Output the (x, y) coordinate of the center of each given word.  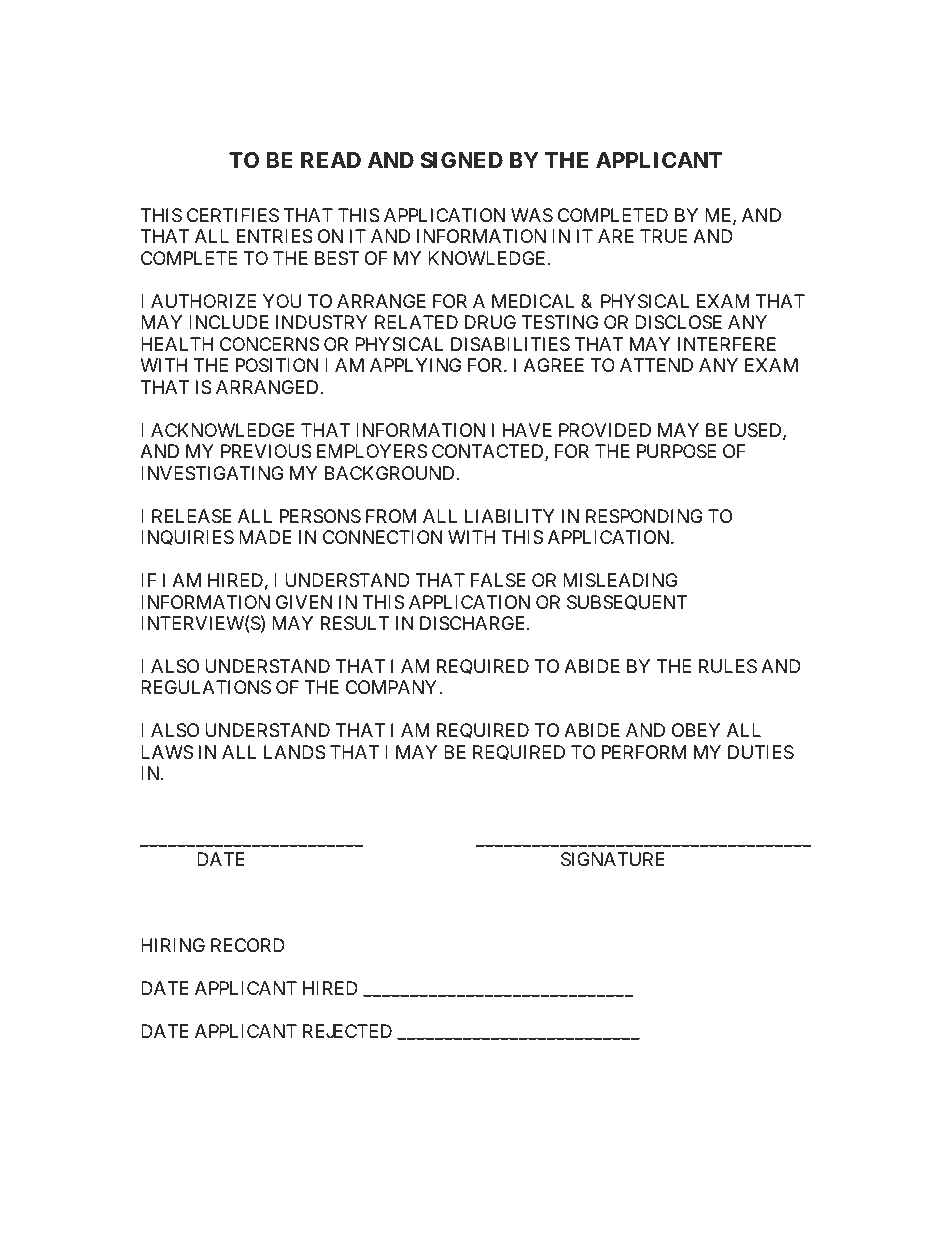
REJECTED (347, 1031)
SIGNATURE (613, 859)
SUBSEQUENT (627, 603)
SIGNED (461, 160)
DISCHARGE (474, 623)
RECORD (248, 945)
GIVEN (304, 602)
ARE (616, 236)
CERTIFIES (233, 215)
